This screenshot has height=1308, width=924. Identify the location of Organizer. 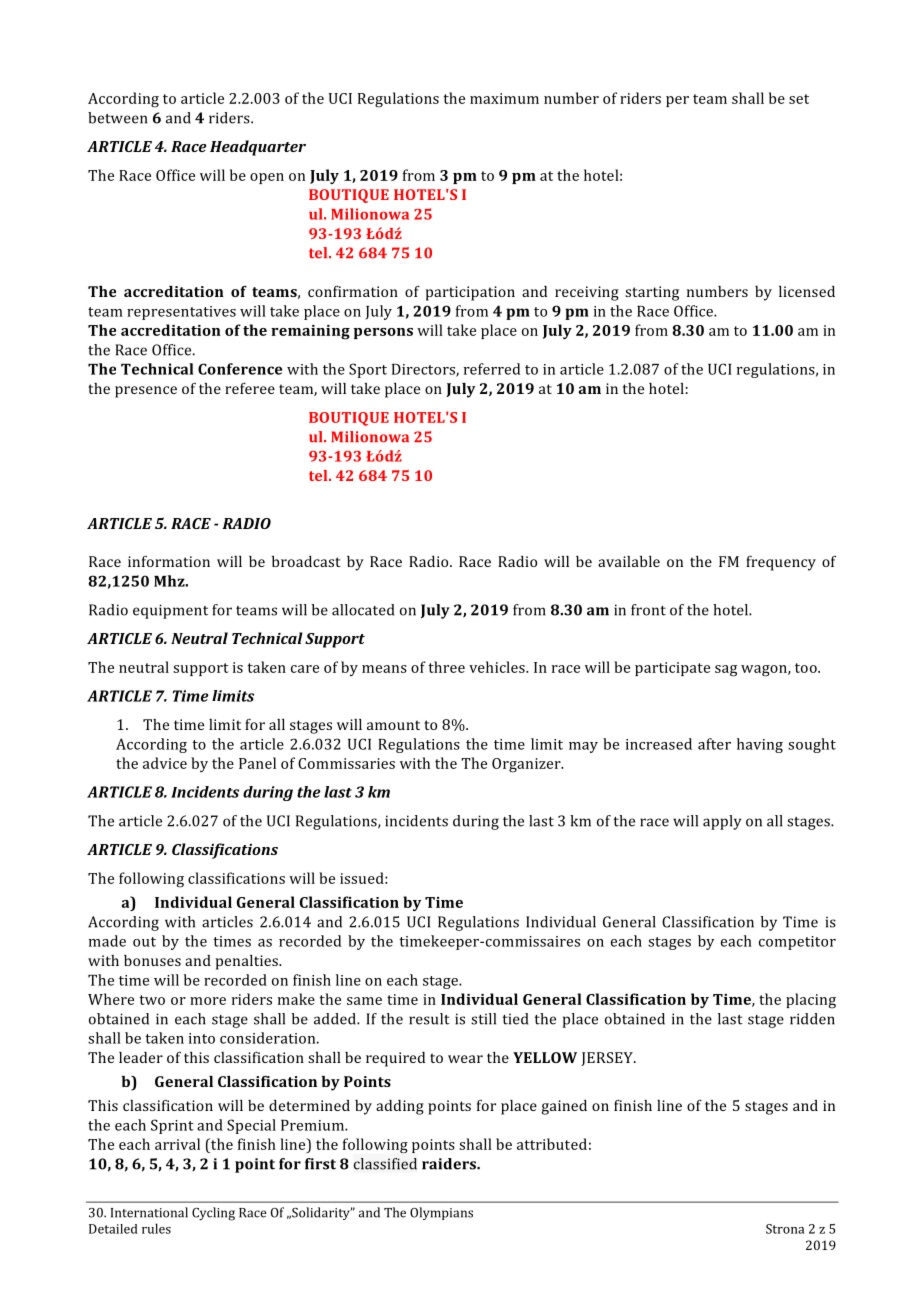
(527, 765).
